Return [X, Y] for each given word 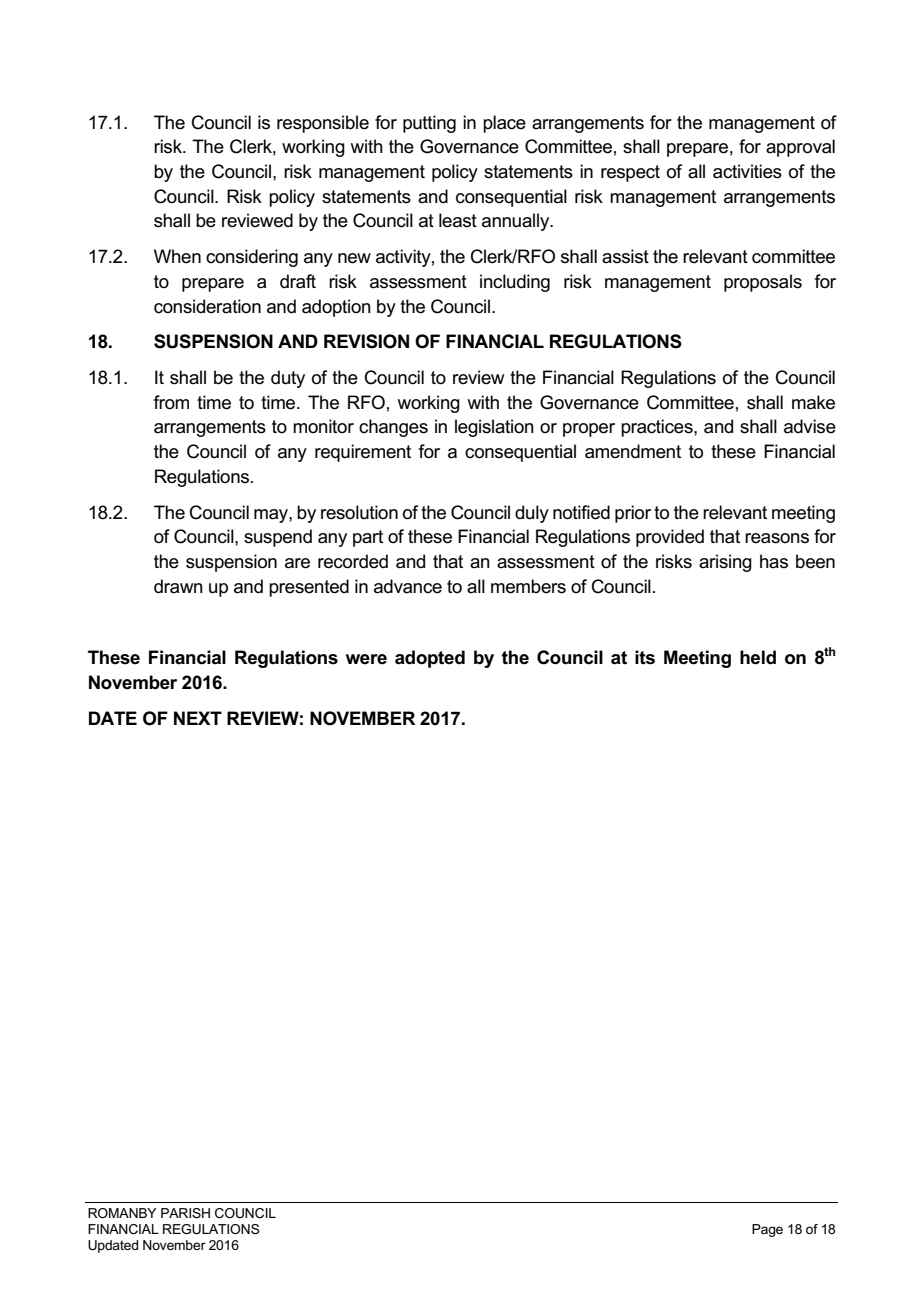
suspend [278, 538]
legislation [494, 428]
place [504, 124]
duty [288, 379]
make [813, 402]
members [528, 586]
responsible [323, 124]
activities [747, 171]
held [758, 657]
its [645, 657]
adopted [430, 659]
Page [767, 1230]
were [366, 659]
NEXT [198, 718]
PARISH [185, 1213]
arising [725, 563]
